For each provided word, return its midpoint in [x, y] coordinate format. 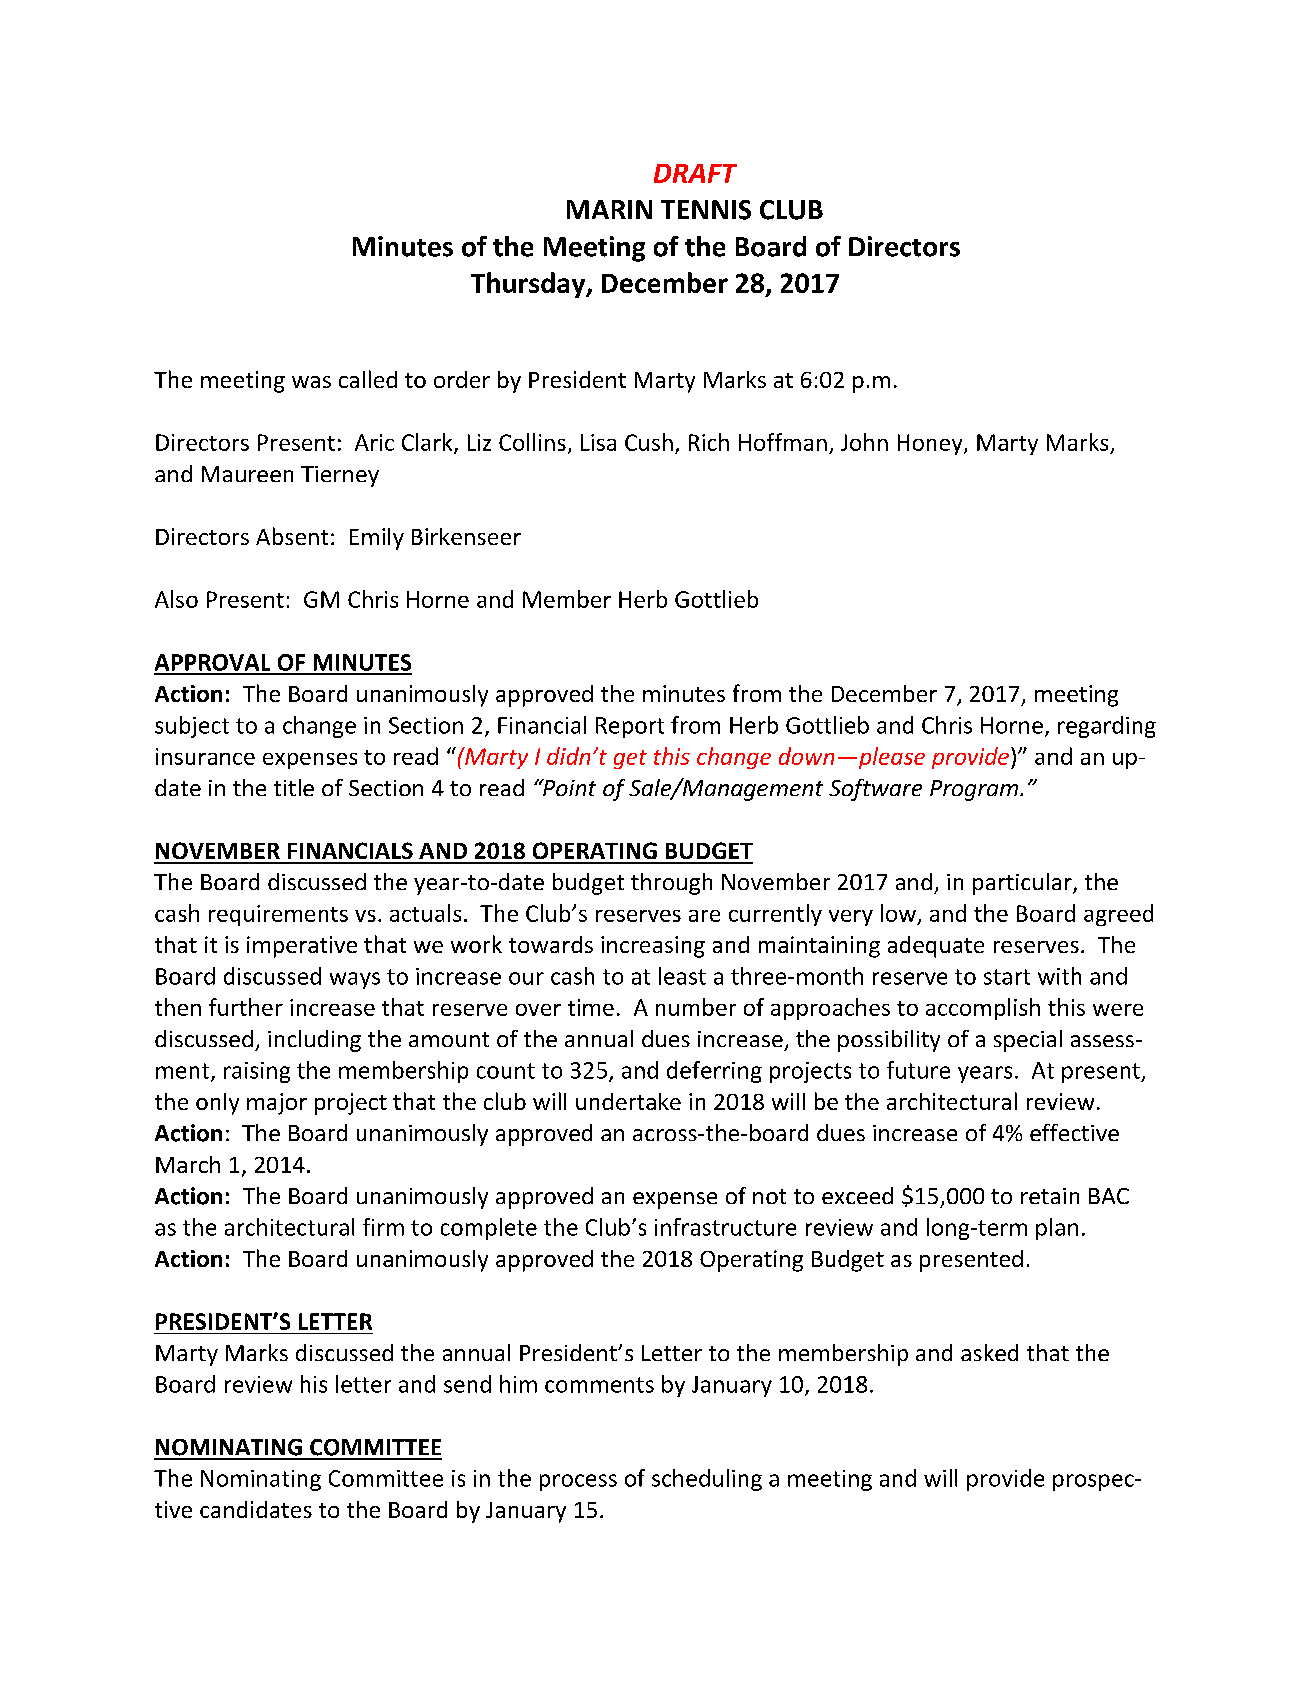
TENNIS [706, 210]
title [294, 787]
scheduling [707, 1480]
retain [1050, 1196]
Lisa [598, 442]
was [311, 382]
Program [975, 790]
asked [989, 1352]
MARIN [609, 209]
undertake [628, 1101]
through [671, 884]
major [277, 1104]
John [864, 442]
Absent [292, 536]
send [467, 1384]
